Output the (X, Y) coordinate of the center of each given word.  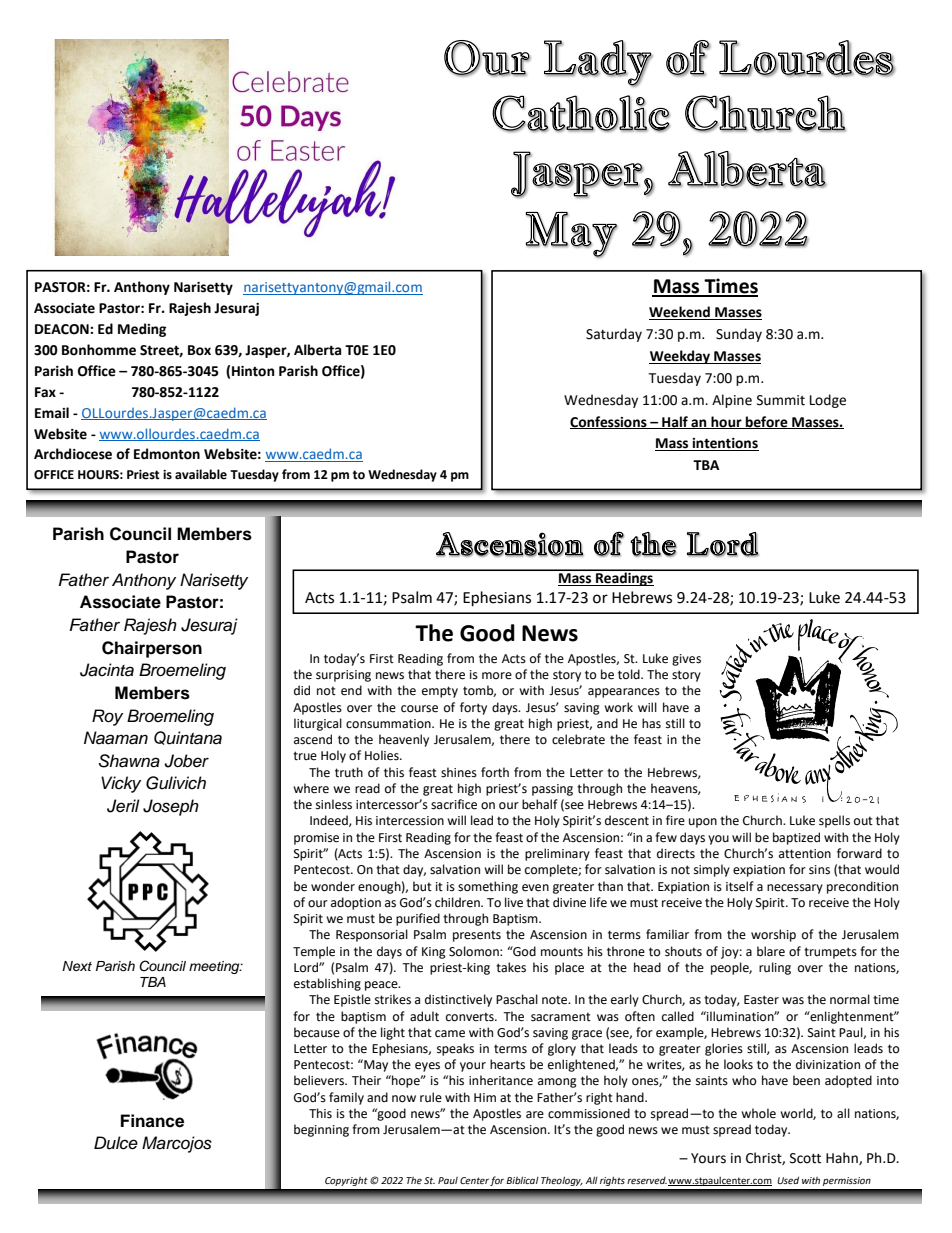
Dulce (116, 1143)
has (651, 723)
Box (199, 350)
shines (459, 772)
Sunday (739, 335)
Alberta (317, 350)
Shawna (129, 761)
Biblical (522, 1180)
